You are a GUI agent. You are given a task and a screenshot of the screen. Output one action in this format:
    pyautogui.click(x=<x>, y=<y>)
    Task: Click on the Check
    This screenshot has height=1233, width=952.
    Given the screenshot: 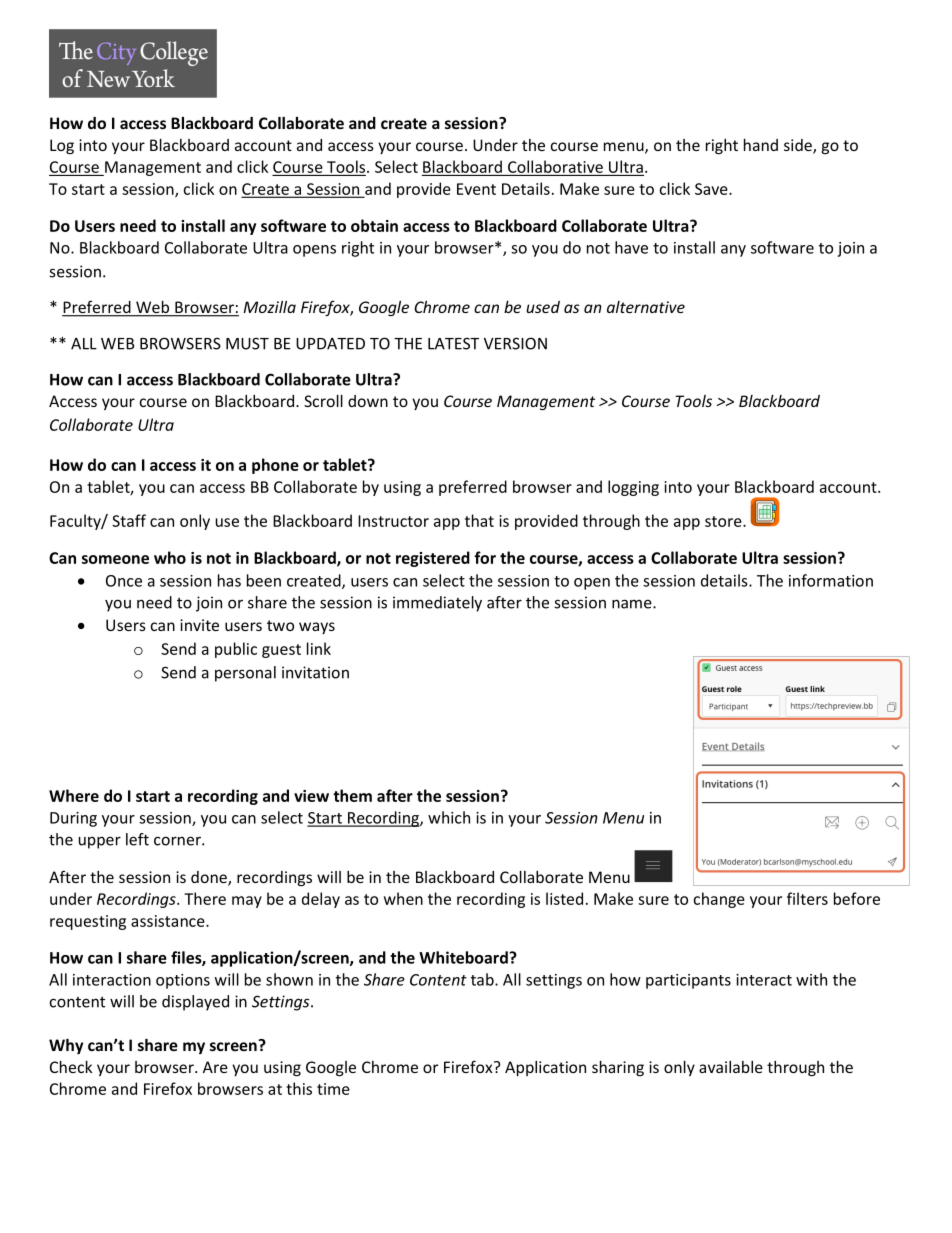 What is the action you would take?
    pyautogui.click(x=71, y=1067)
